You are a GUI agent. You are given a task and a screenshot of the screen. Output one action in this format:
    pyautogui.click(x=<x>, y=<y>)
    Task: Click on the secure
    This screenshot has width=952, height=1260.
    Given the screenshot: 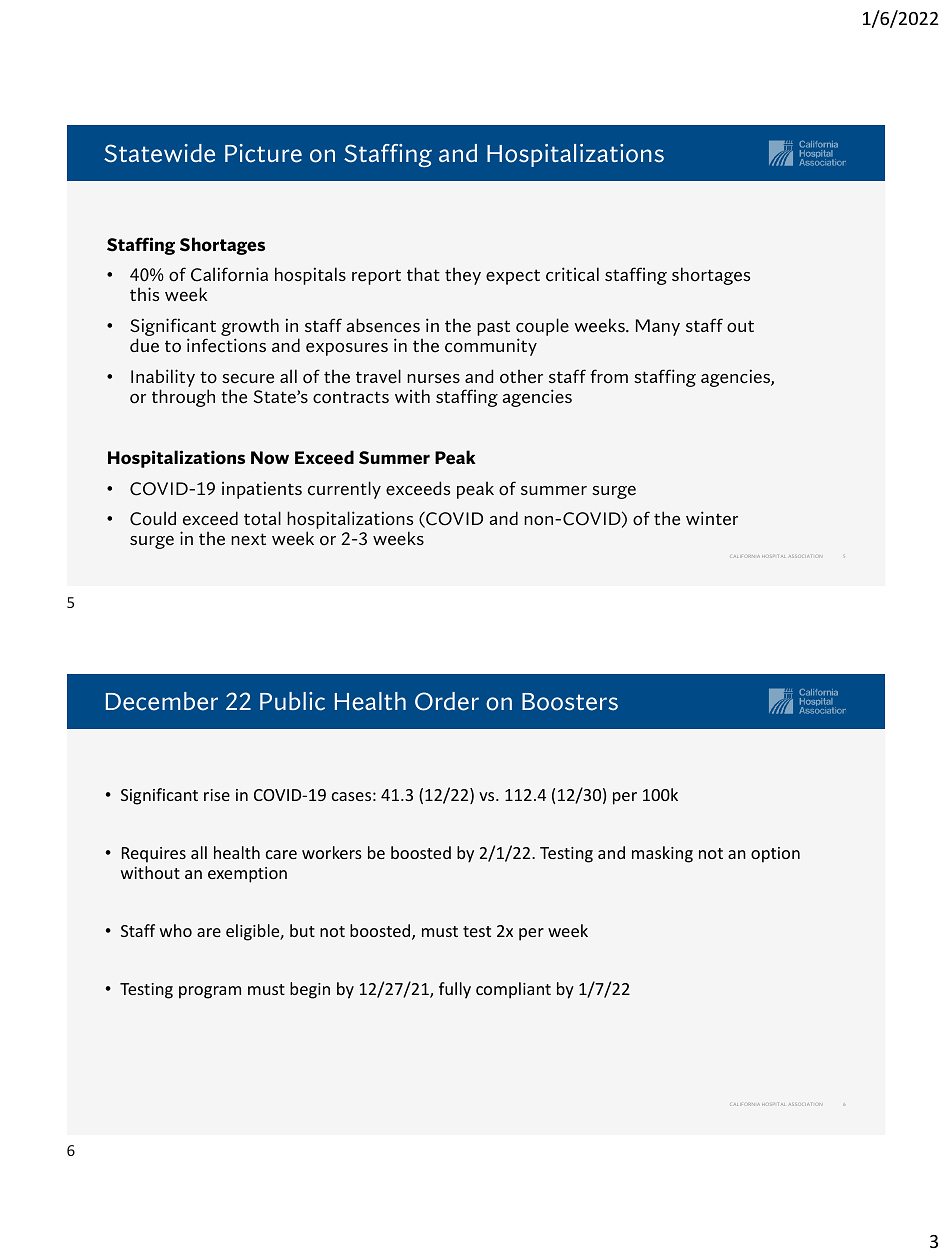 What is the action you would take?
    pyautogui.click(x=248, y=378)
